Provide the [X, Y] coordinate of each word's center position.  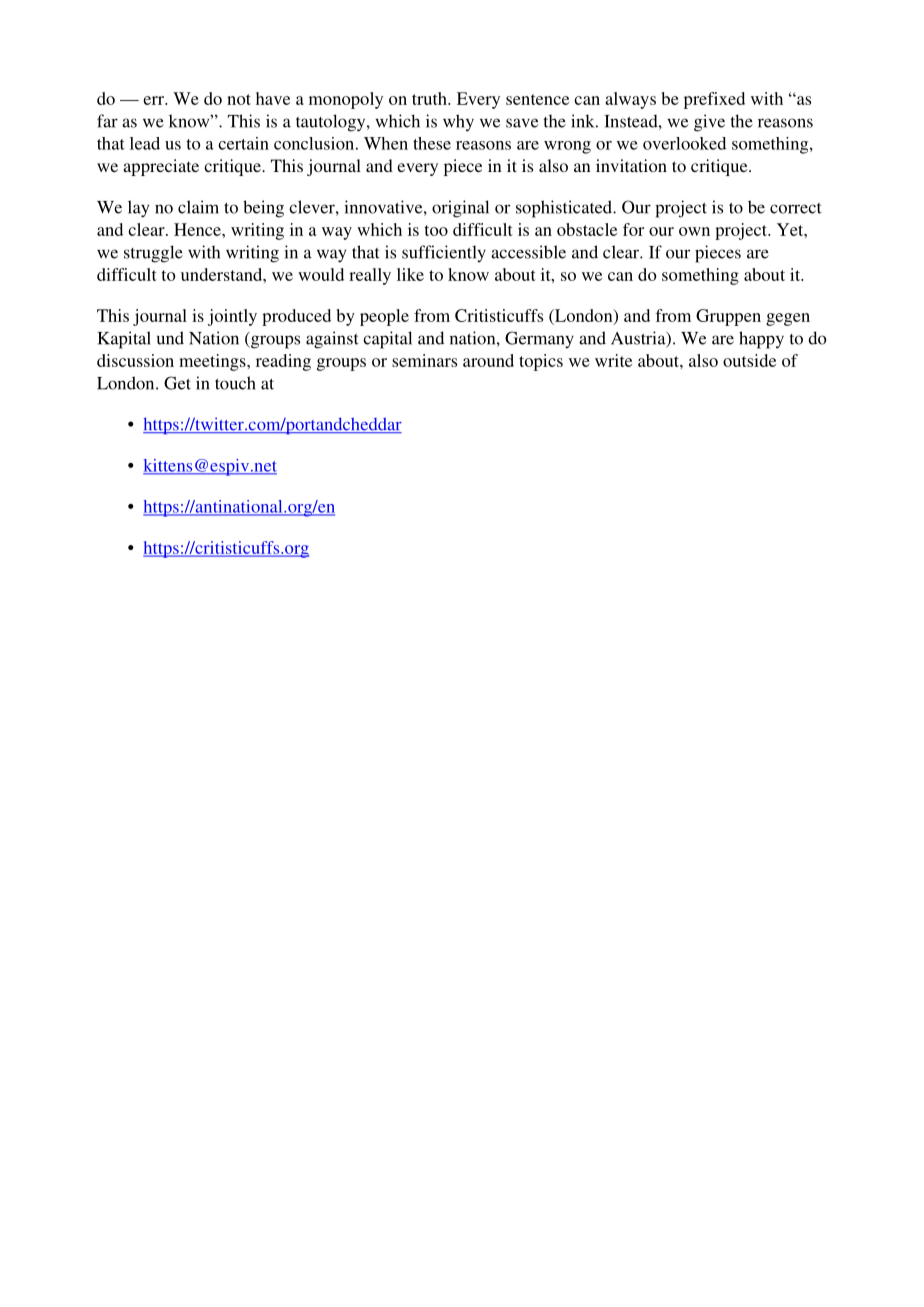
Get [177, 383]
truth [430, 98]
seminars [424, 360]
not [239, 99]
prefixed [714, 100]
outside [749, 360]
